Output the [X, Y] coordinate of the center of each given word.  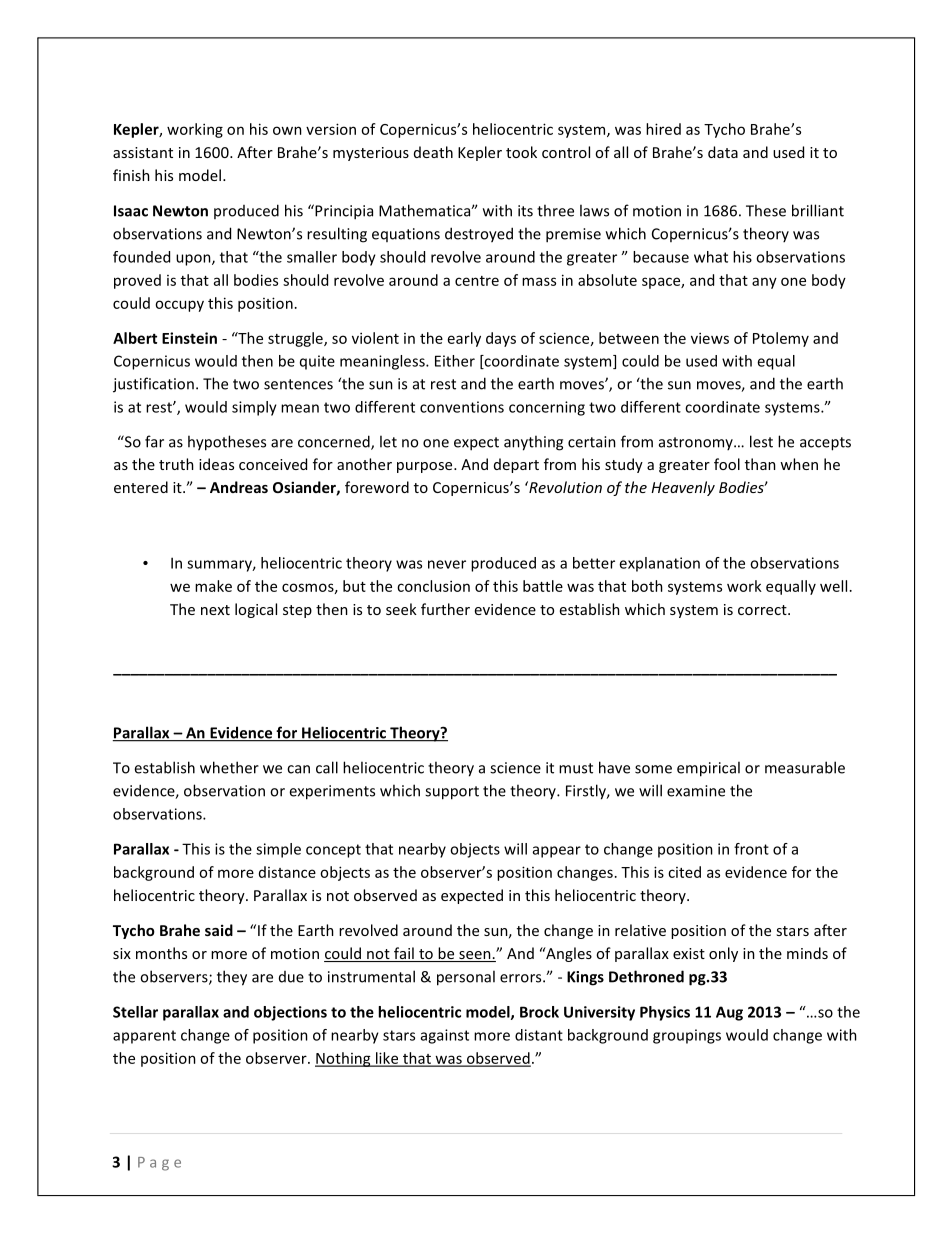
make [213, 586]
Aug [729, 1013]
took [521, 152]
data [723, 152]
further [445, 609]
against [445, 1036]
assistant [143, 152]
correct [763, 610]
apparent [144, 1037]
